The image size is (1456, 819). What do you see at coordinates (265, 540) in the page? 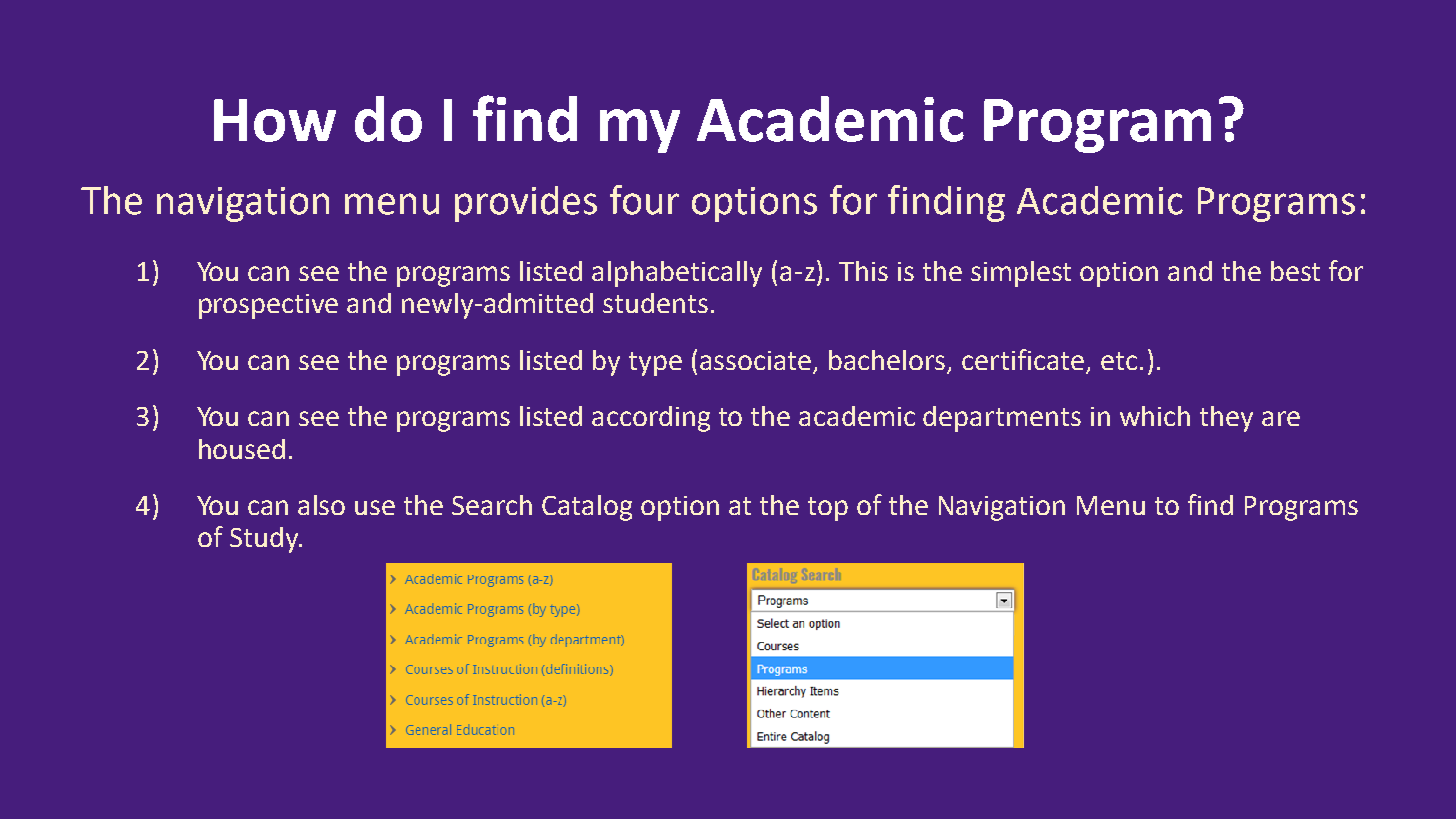
I see `Study` at bounding box center [265, 540].
